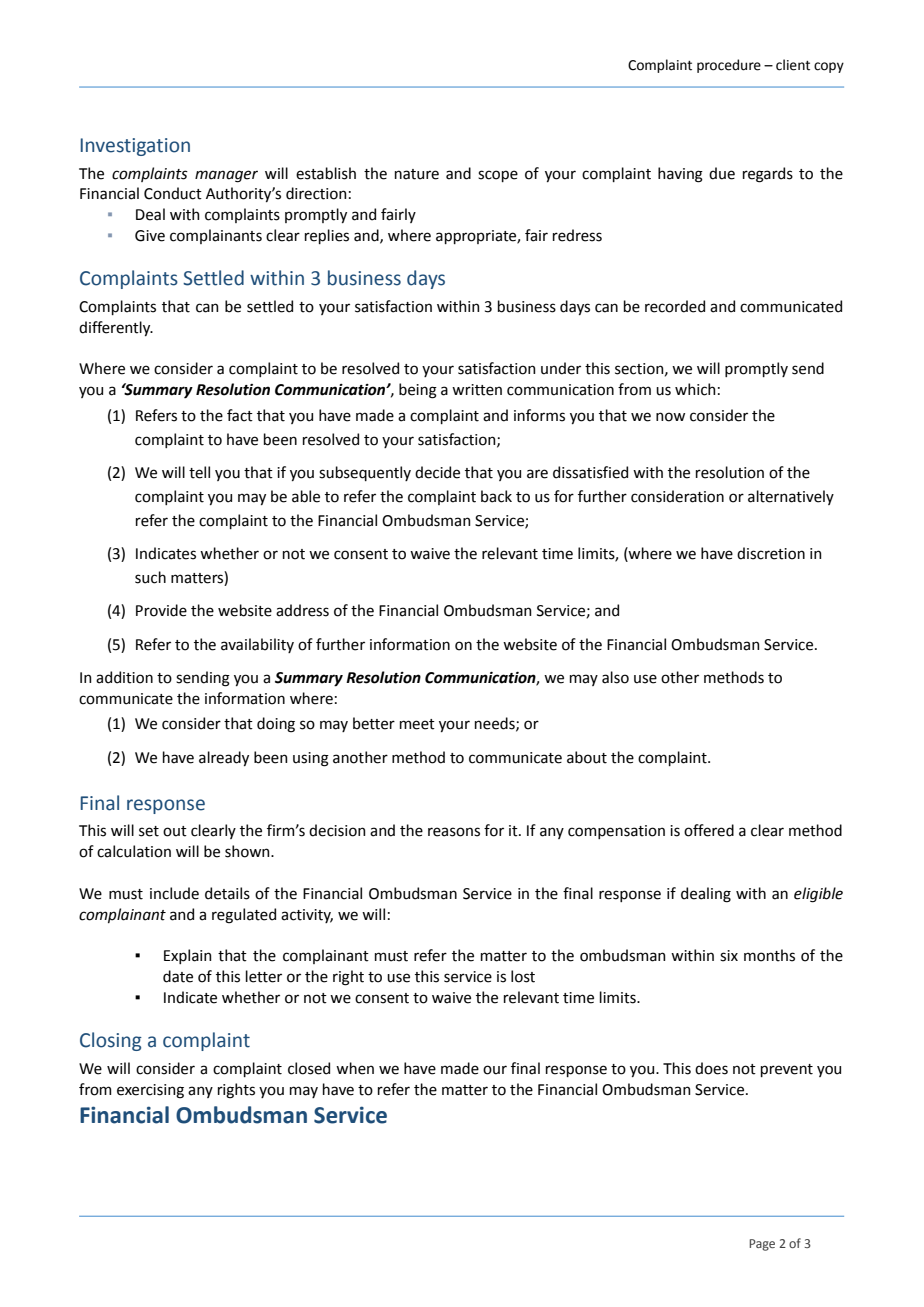  What do you see at coordinates (729, 66) in the document?
I see `procedure` at bounding box center [729, 66].
